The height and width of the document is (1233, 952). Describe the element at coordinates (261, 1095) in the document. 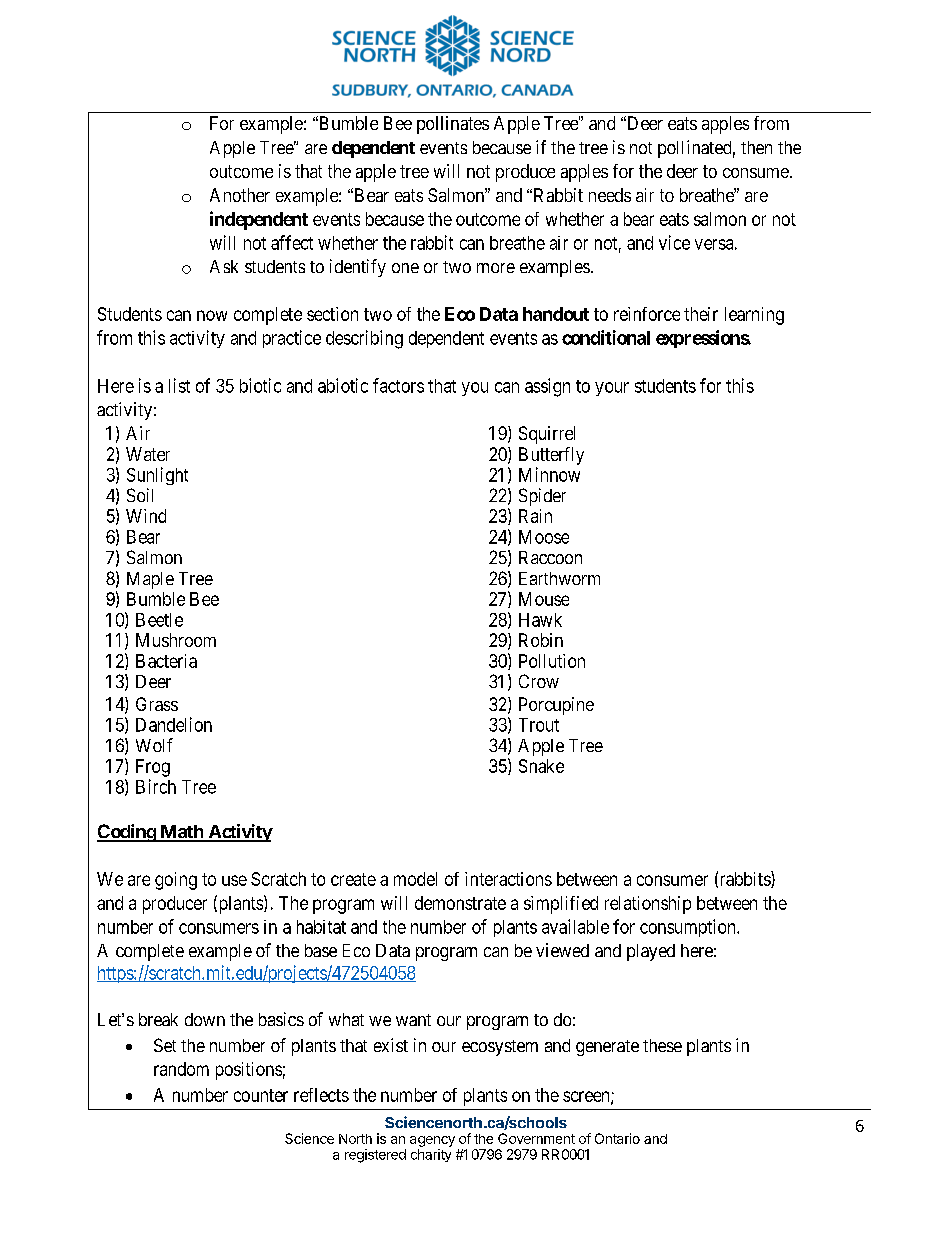

I see `counter` at that location.
